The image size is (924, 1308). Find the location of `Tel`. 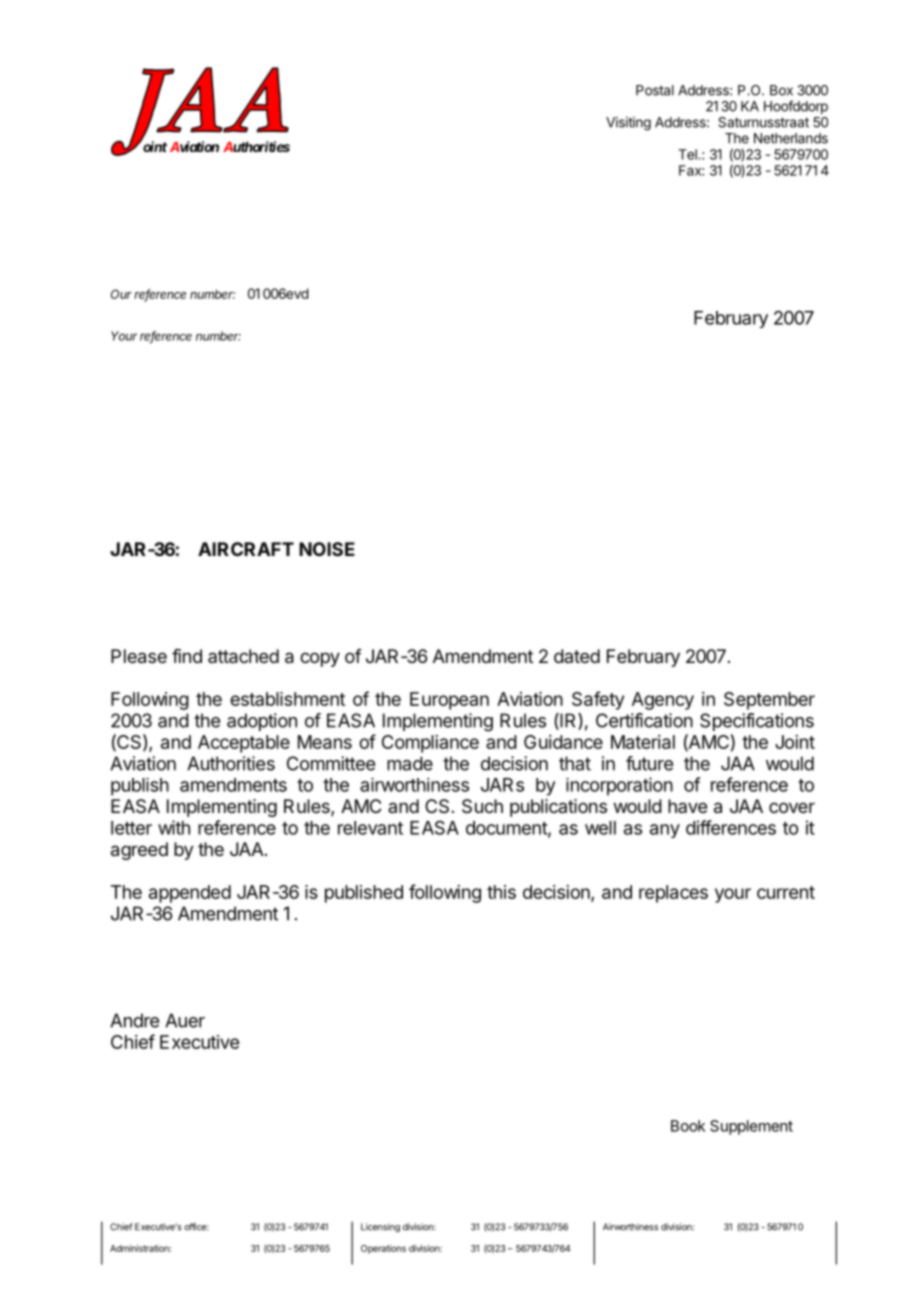

Tel is located at coordinates (688, 154).
